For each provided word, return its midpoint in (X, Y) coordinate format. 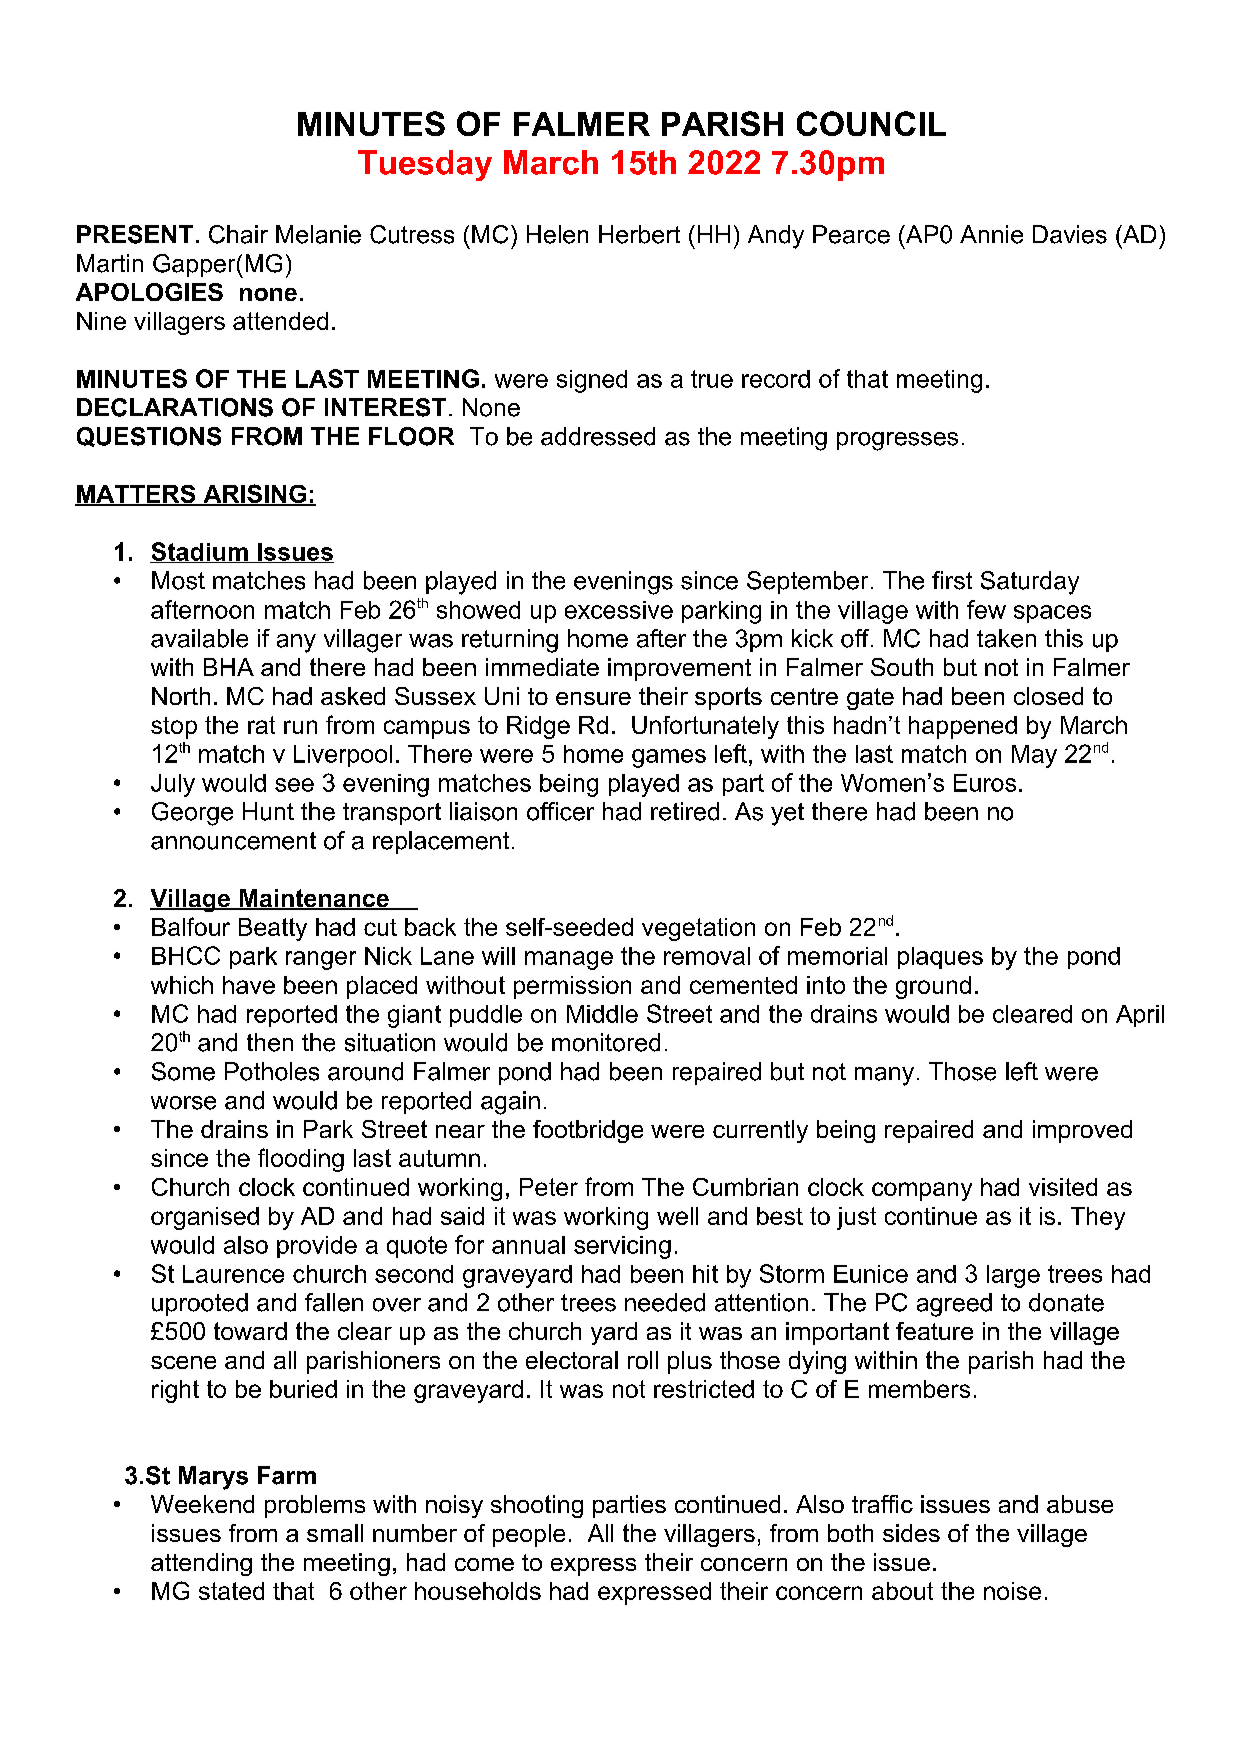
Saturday (1030, 583)
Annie (991, 234)
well (677, 1216)
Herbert (639, 234)
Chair (238, 234)
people (529, 1535)
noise (1012, 1591)
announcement (233, 841)
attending (201, 1564)
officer (560, 811)
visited (1063, 1187)
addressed (598, 436)
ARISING (255, 495)
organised (205, 1218)
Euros (985, 783)
